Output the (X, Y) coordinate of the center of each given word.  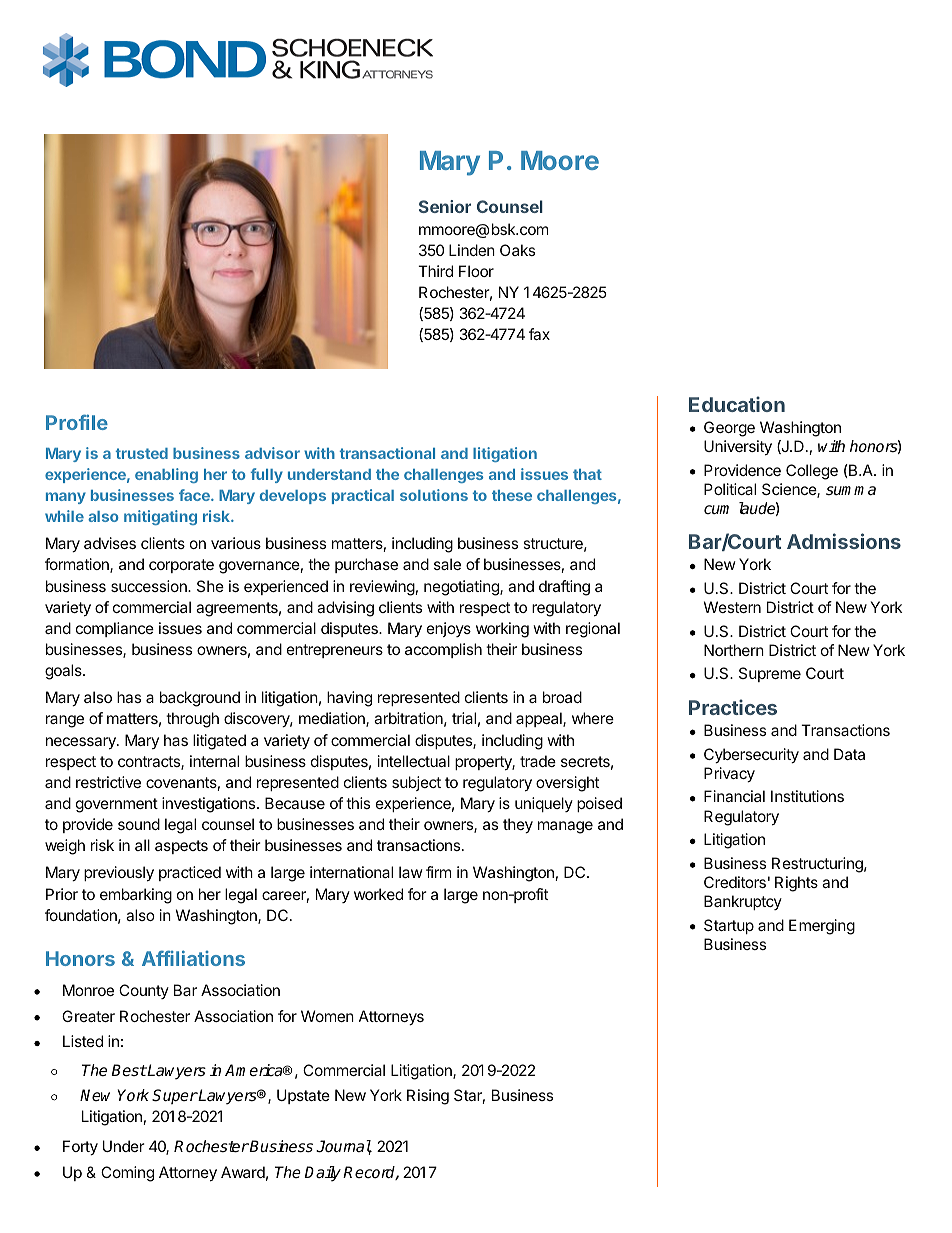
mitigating (160, 517)
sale (447, 564)
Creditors (735, 882)
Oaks (517, 250)
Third (435, 271)
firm (438, 872)
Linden (472, 250)
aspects (181, 847)
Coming (127, 1174)
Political (730, 489)
